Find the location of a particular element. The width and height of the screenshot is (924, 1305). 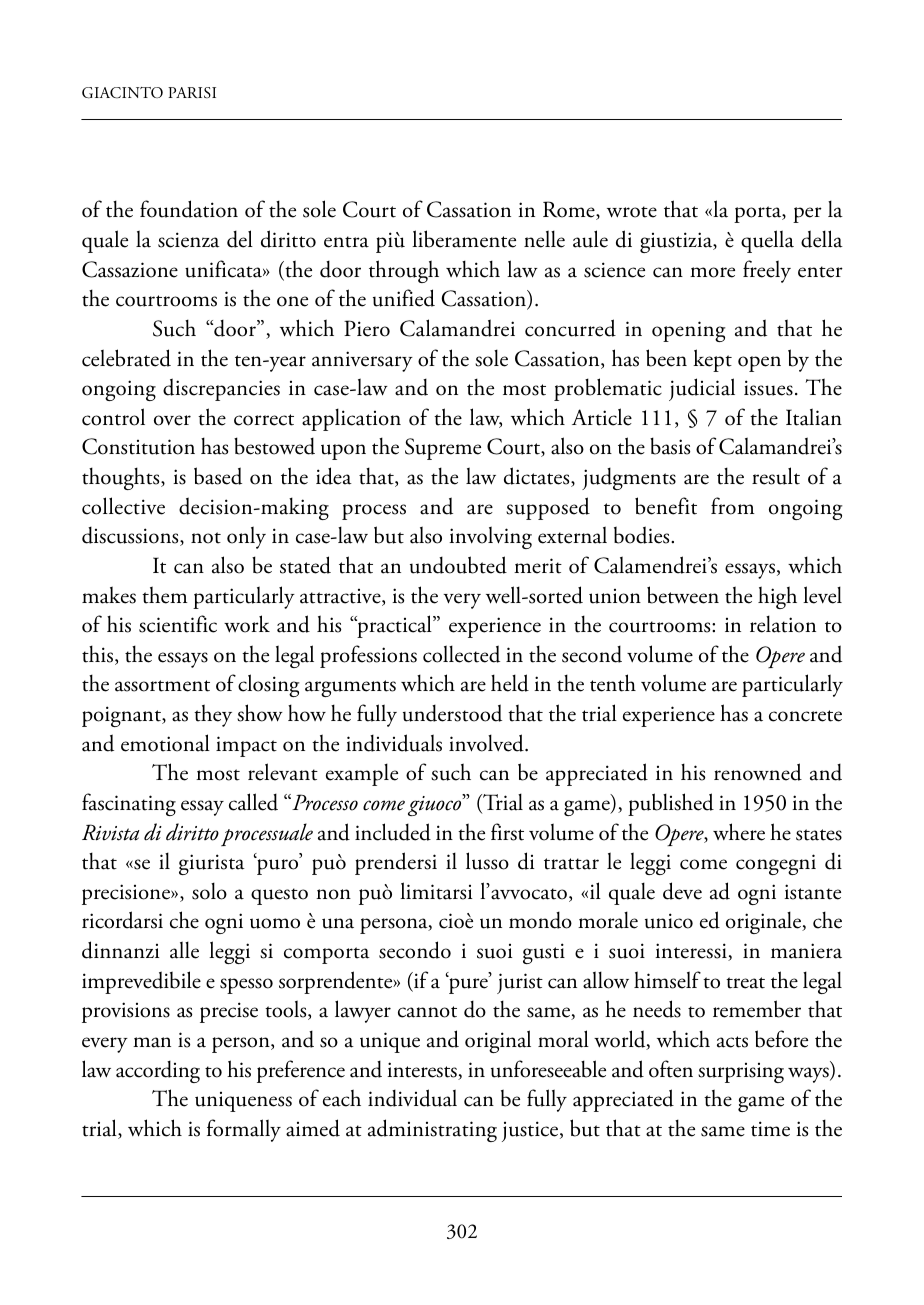

according is located at coordinates (158, 1071).
